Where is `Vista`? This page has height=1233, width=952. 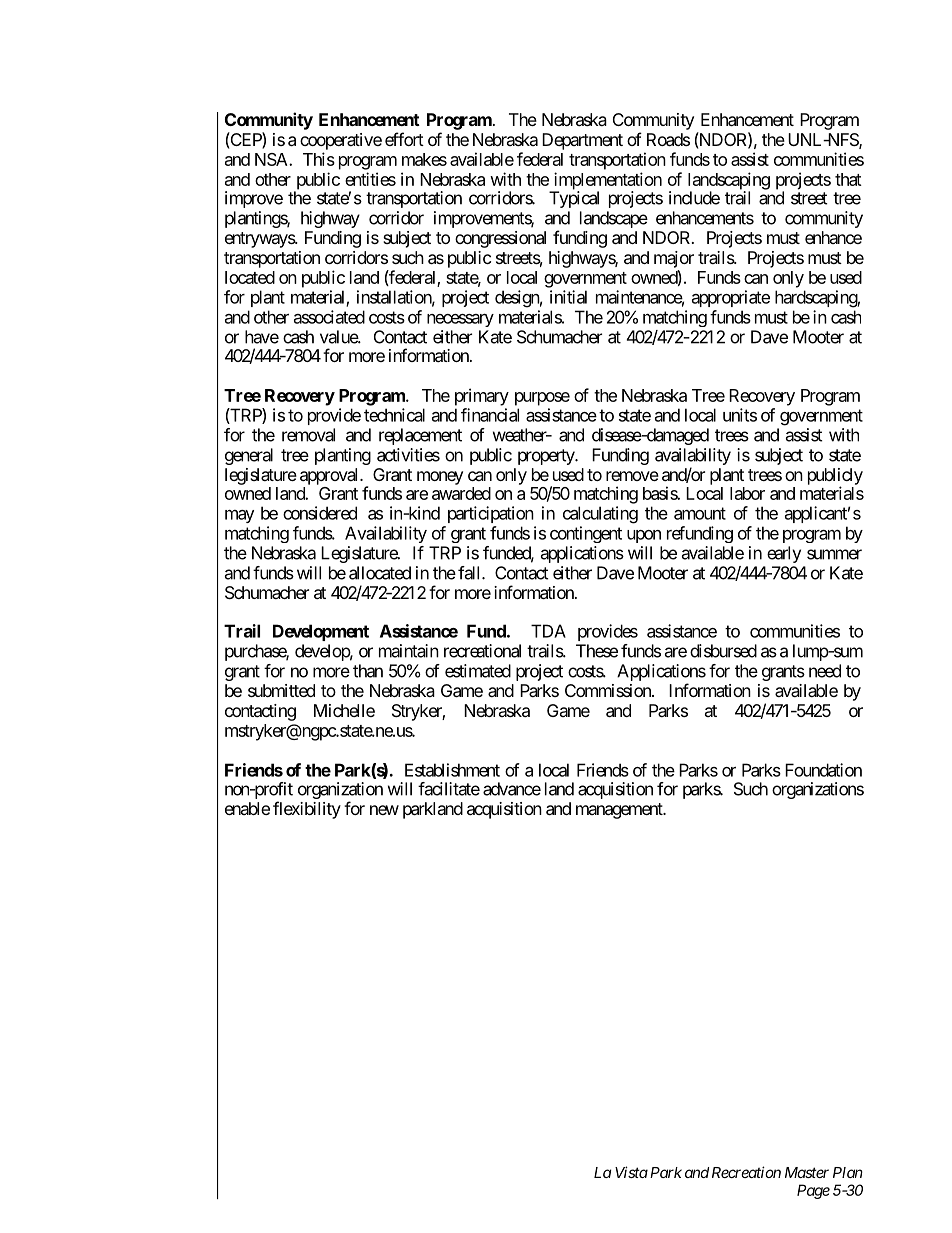
Vista is located at coordinates (631, 1172).
